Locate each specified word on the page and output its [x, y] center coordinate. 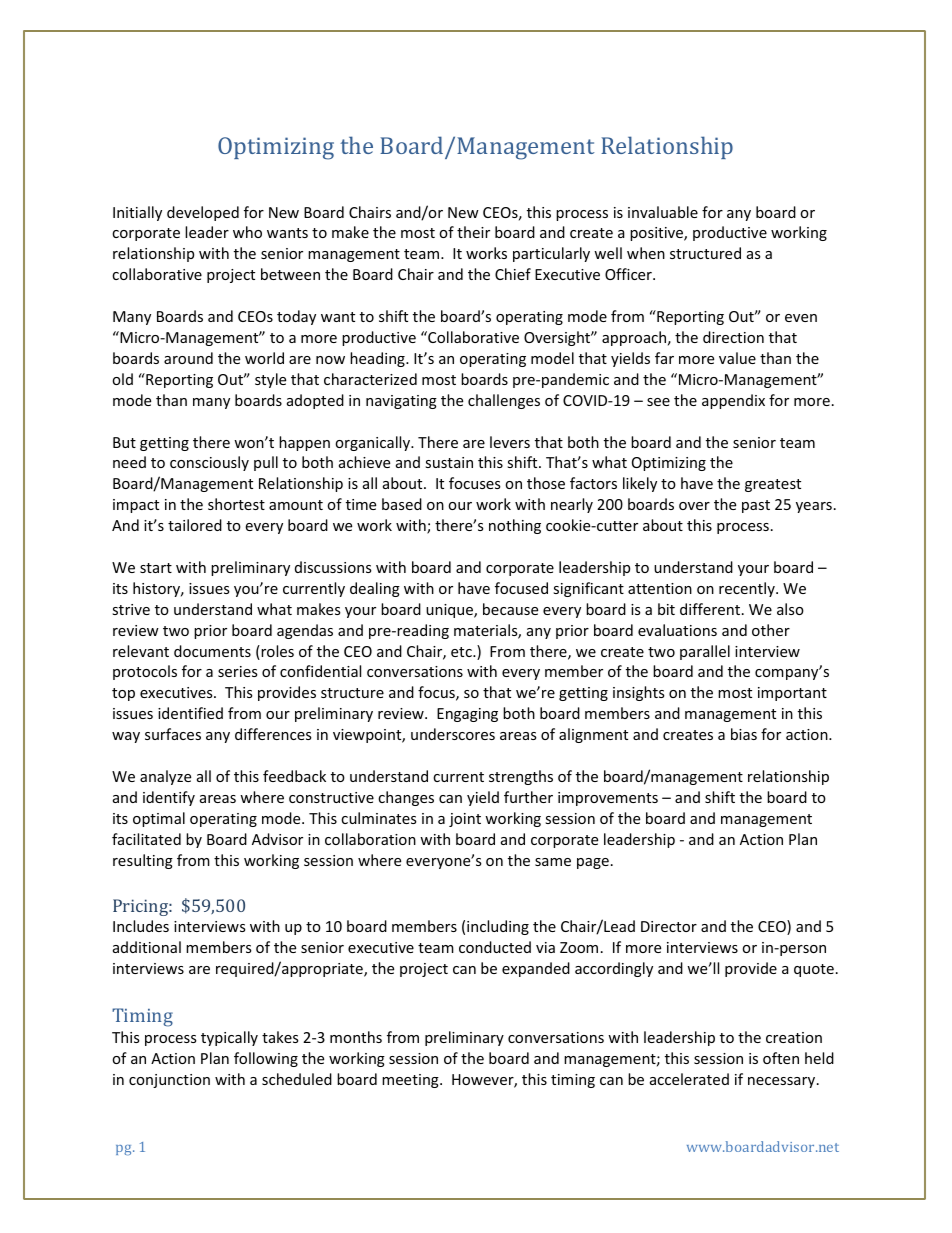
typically [229, 1038]
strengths [521, 777]
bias [744, 734]
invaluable [663, 212]
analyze [165, 777]
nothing [515, 526]
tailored [195, 525]
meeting [411, 1081]
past [756, 506]
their [473, 232]
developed [203, 213]
